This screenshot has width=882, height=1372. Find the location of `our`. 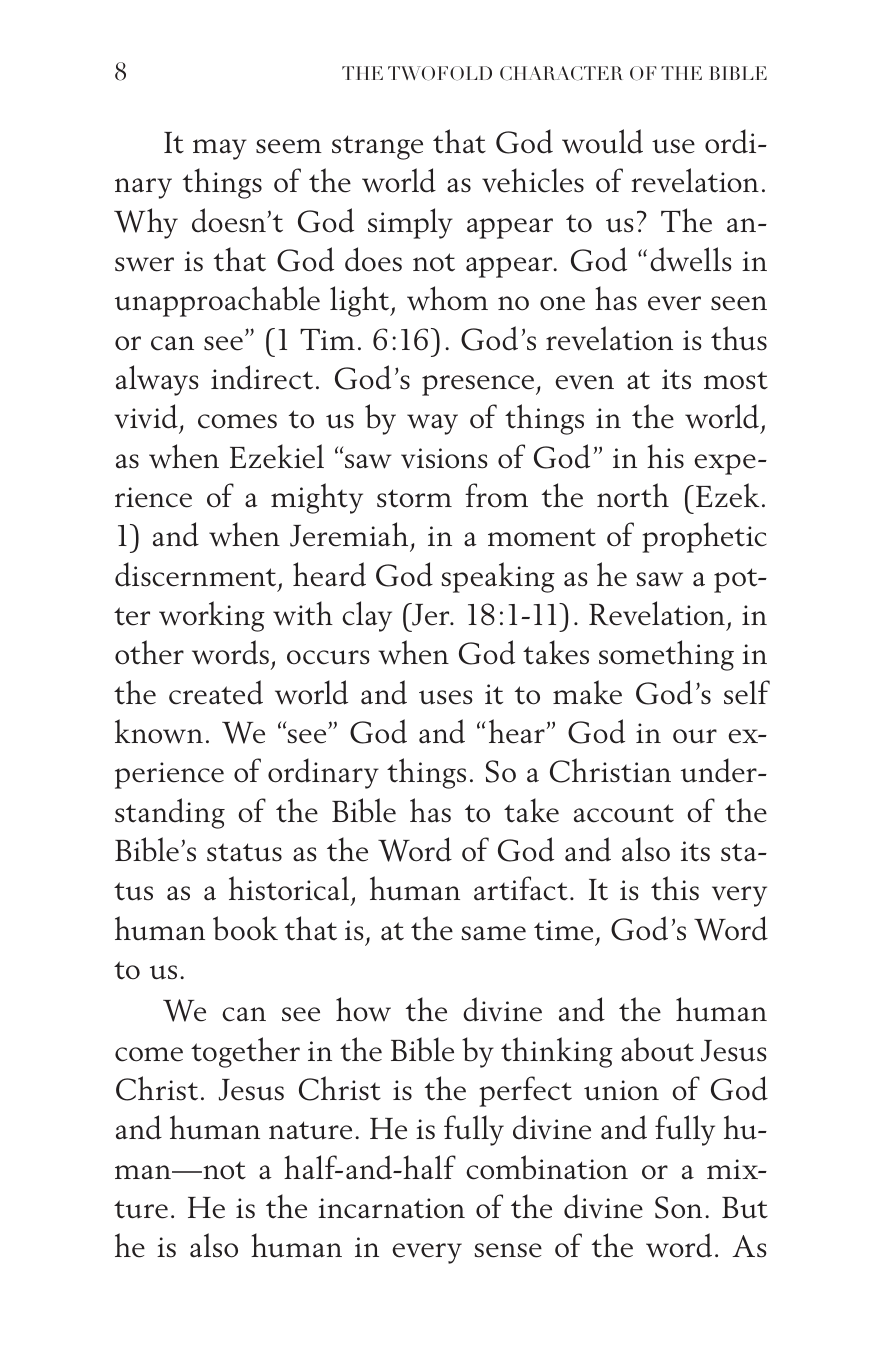

our is located at coordinates (695, 736).
